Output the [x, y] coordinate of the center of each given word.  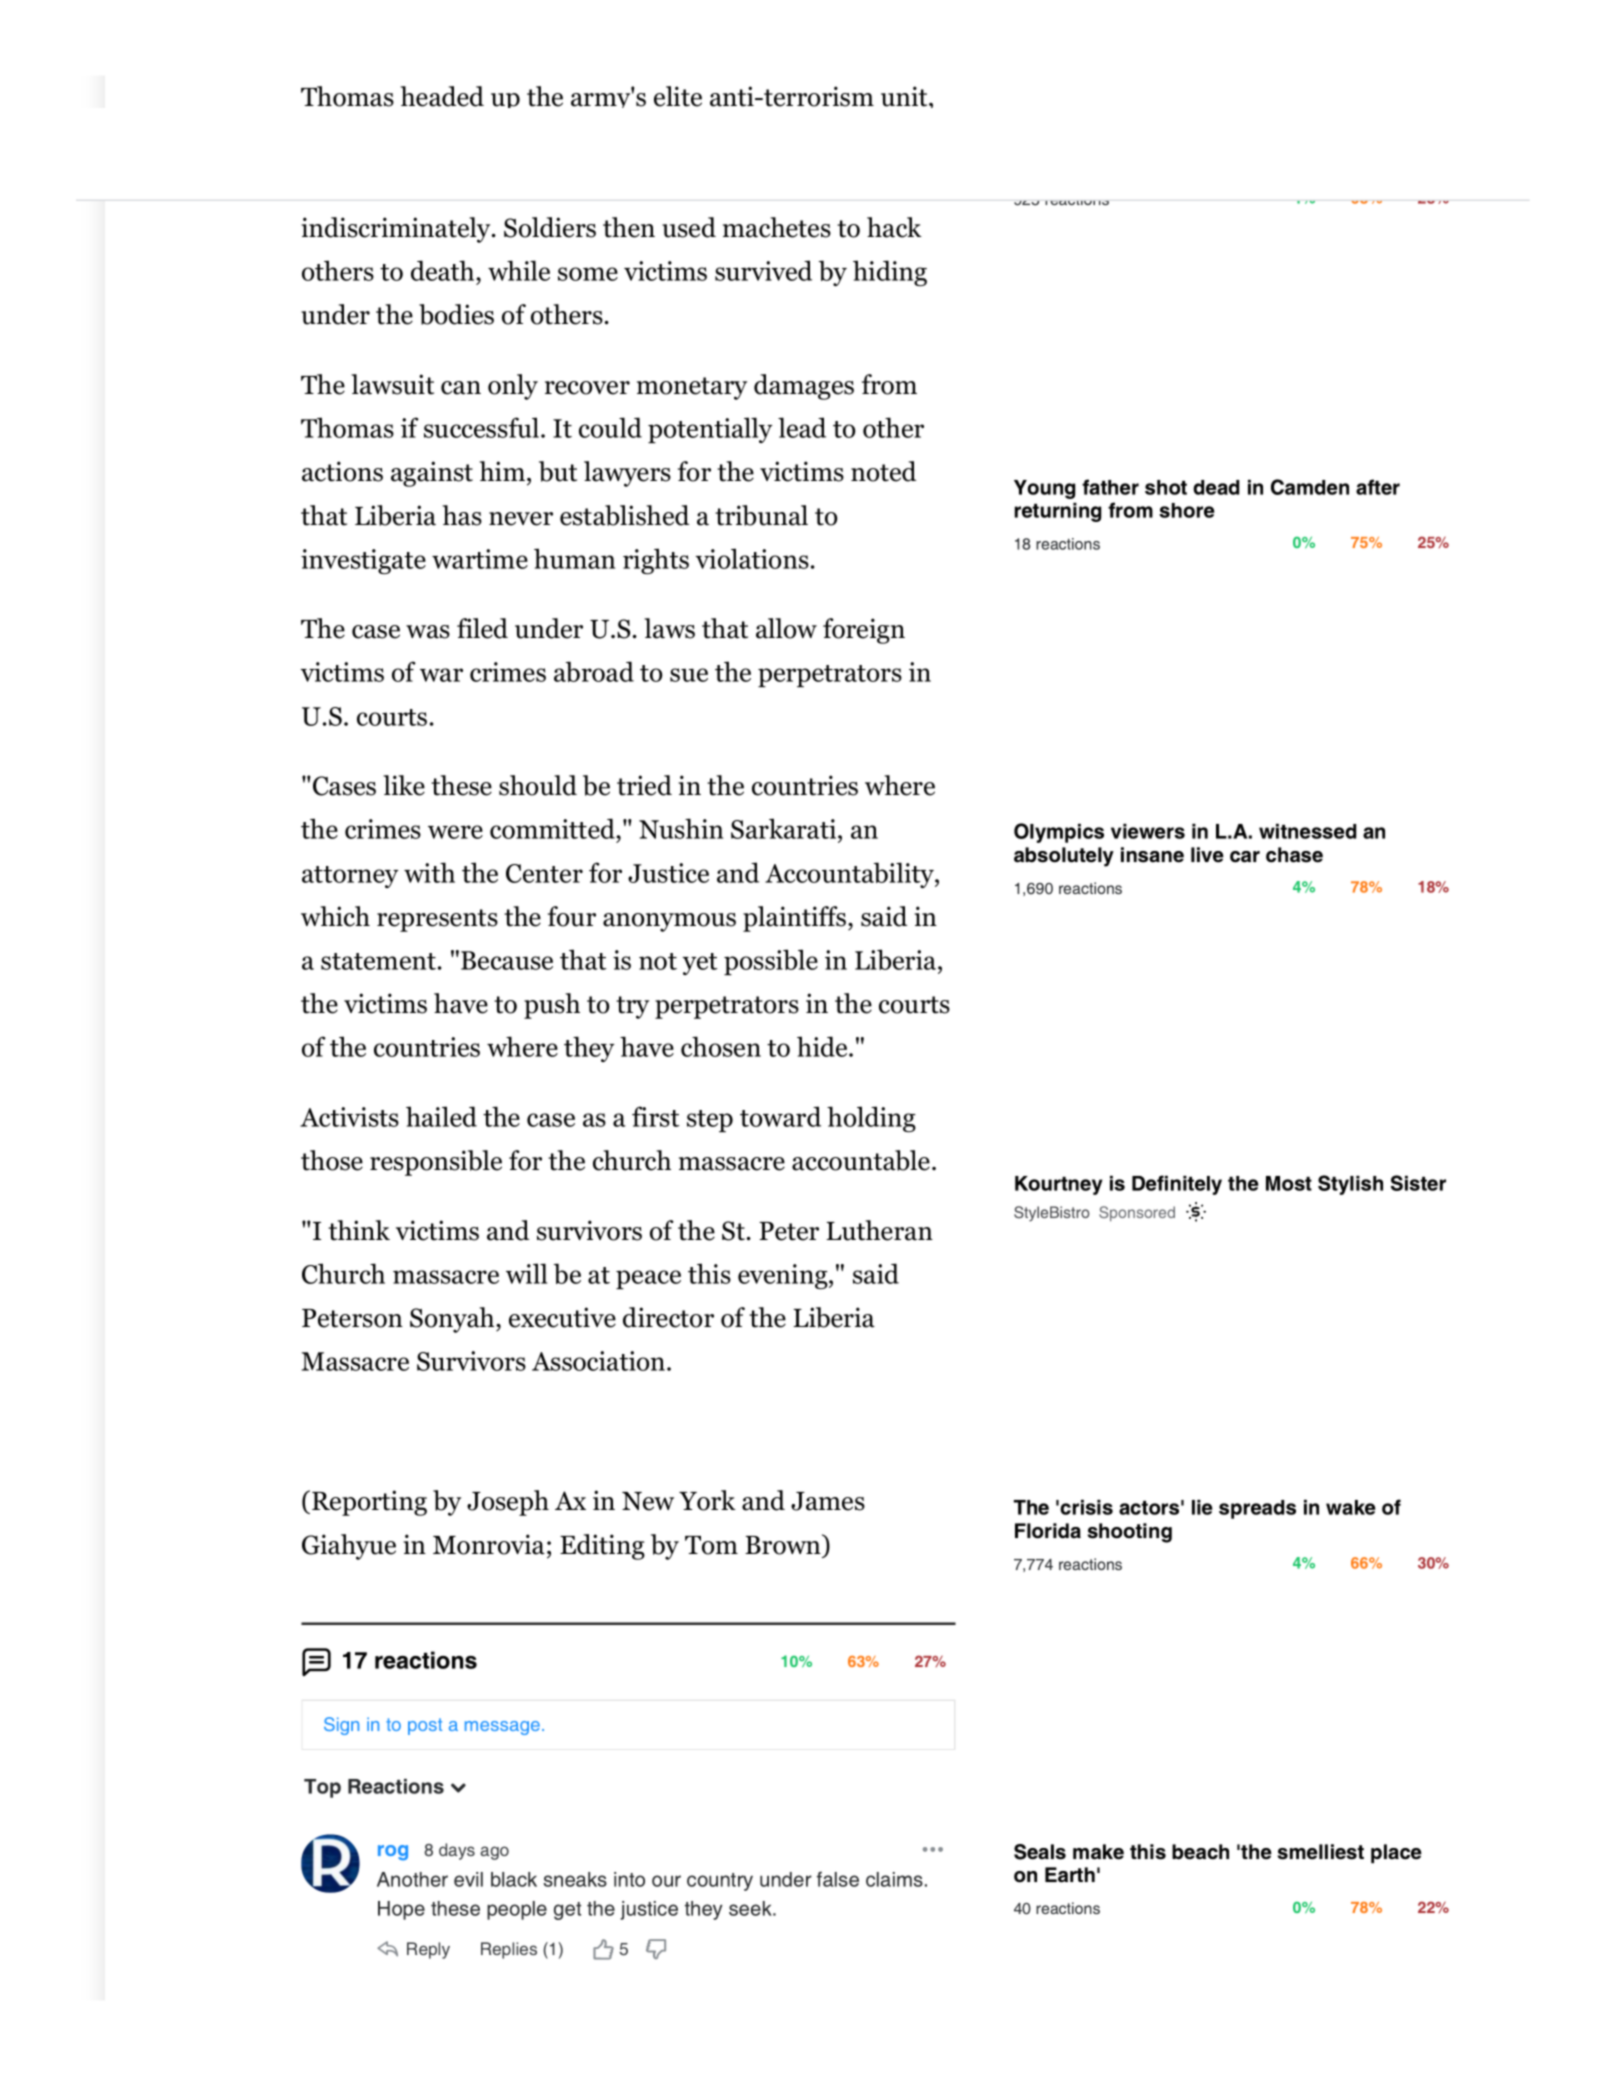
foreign [864, 631]
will [526, 1273]
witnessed [1307, 831]
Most [1289, 1183]
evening [783, 1276]
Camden [1310, 487]
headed [442, 96]
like [404, 785]
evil [468, 1879]
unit [904, 96]
